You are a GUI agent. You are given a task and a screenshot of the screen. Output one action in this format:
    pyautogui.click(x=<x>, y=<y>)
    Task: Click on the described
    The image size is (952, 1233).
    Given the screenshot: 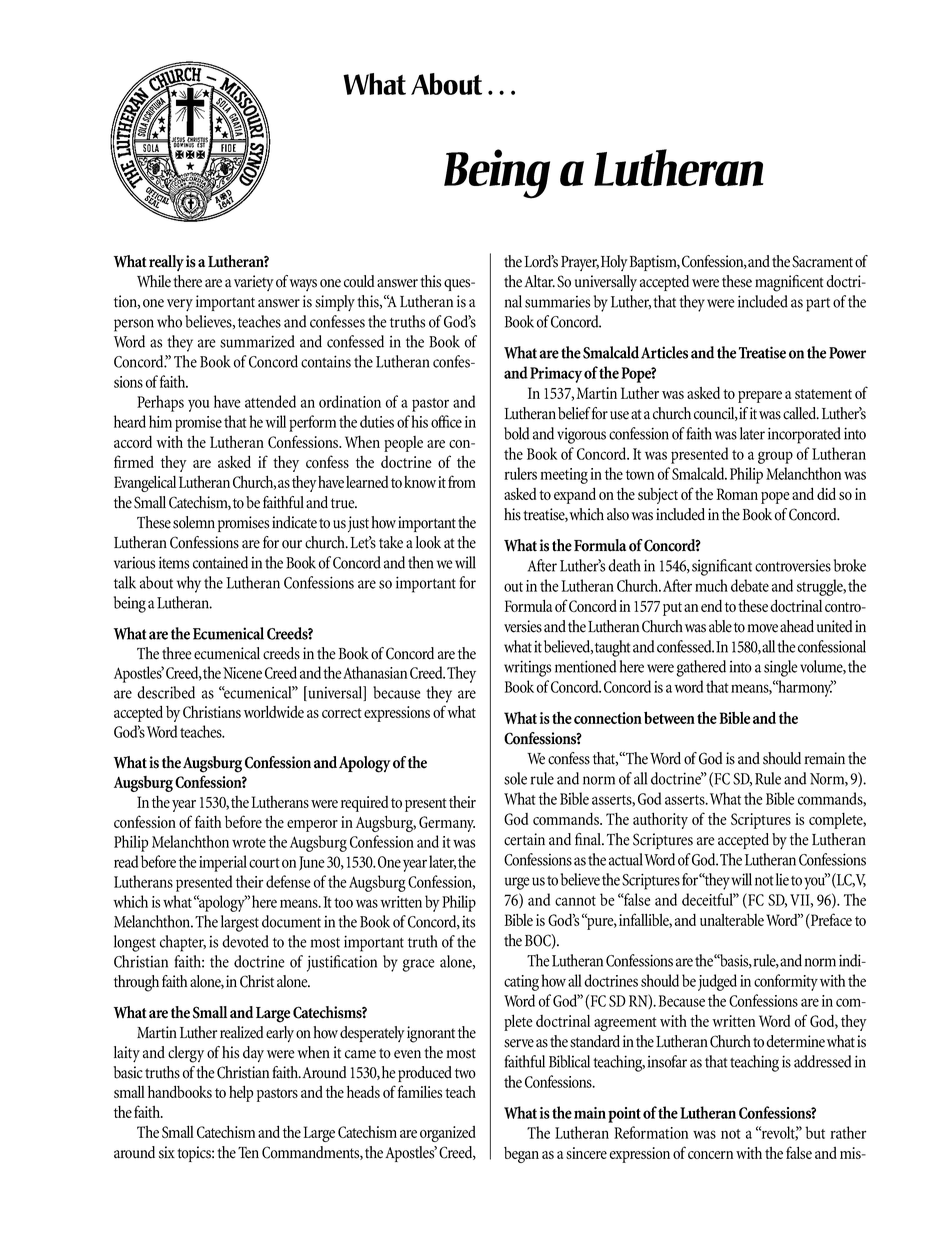 What is the action you would take?
    pyautogui.click(x=166, y=692)
